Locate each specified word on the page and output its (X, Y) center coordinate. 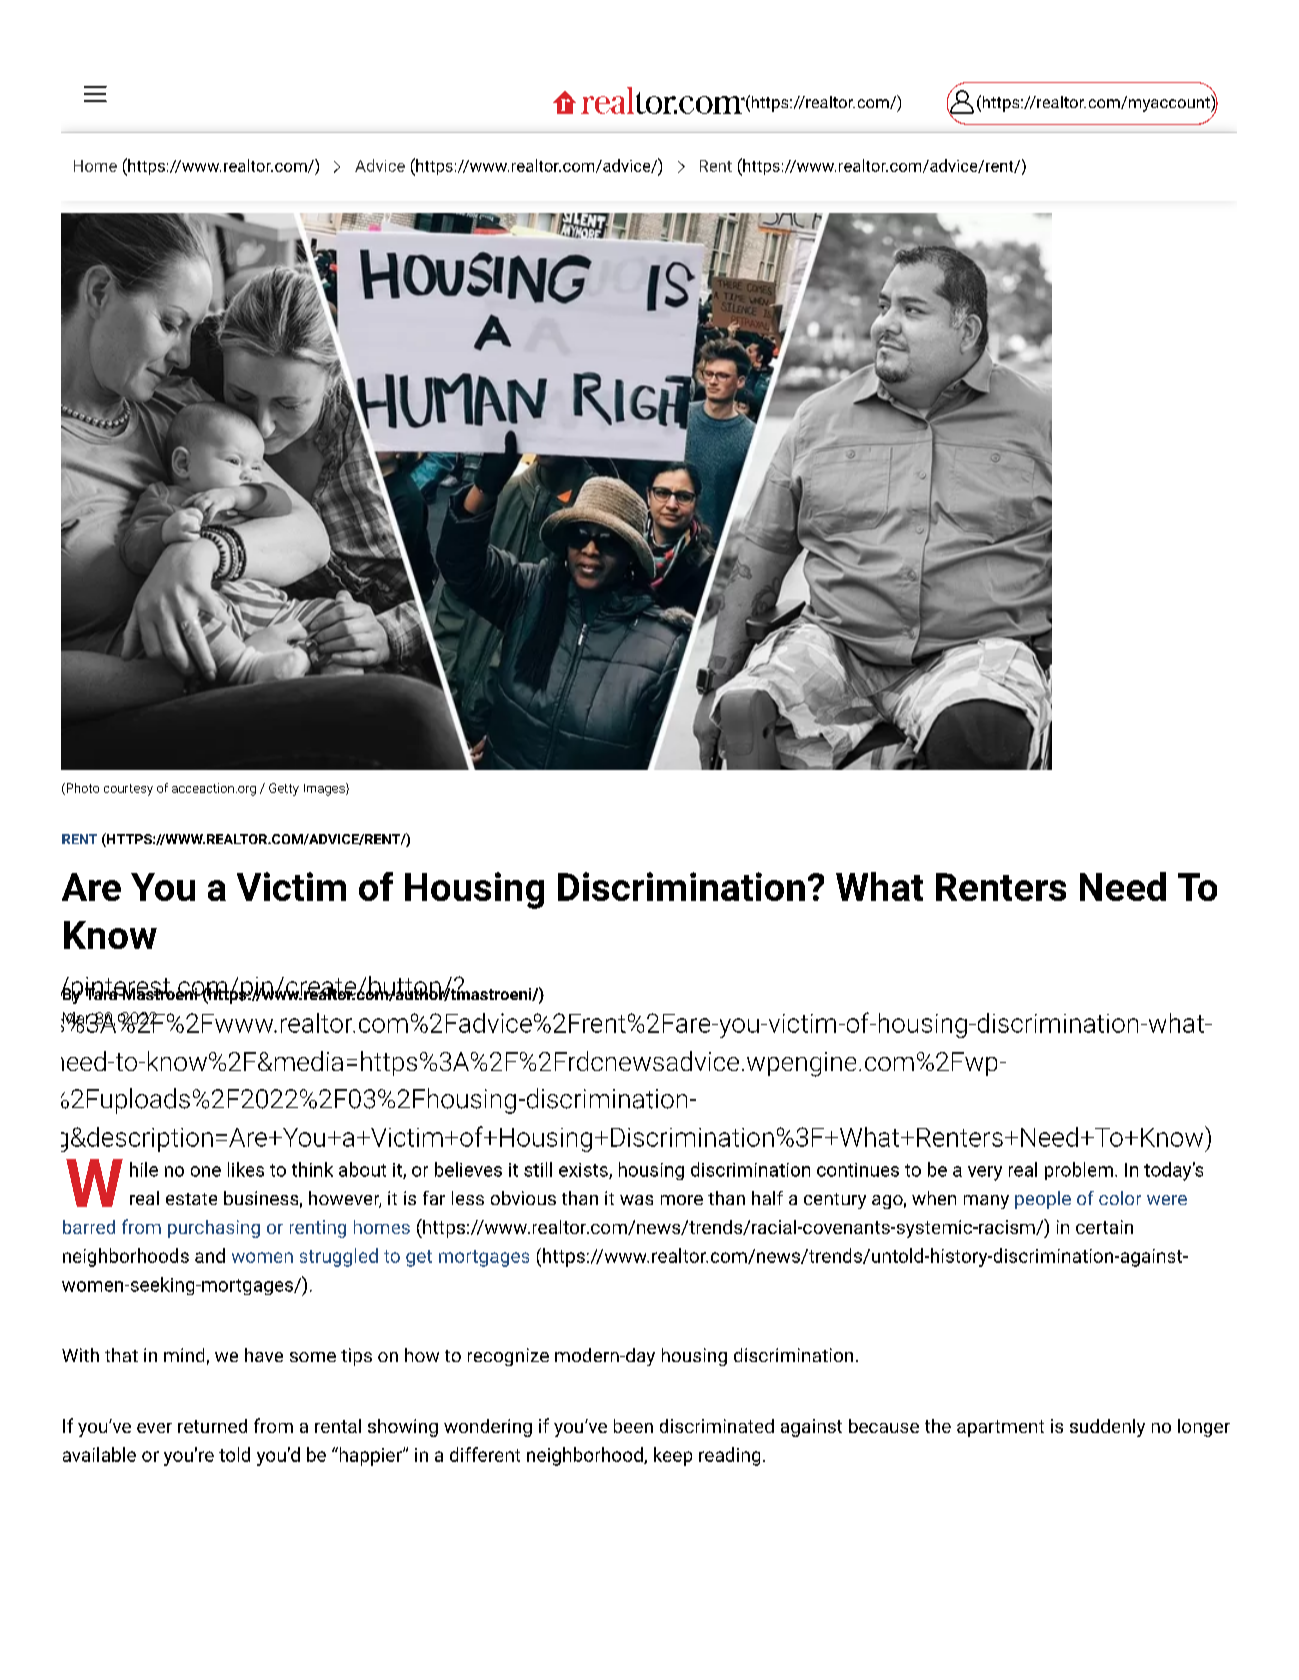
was (636, 1200)
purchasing (214, 1229)
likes (246, 1169)
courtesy (128, 790)
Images (325, 789)
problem (1079, 1171)
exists (584, 1171)
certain (1104, 1227)
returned (212, 1426)
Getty (284, 789)
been (633, 1426)
